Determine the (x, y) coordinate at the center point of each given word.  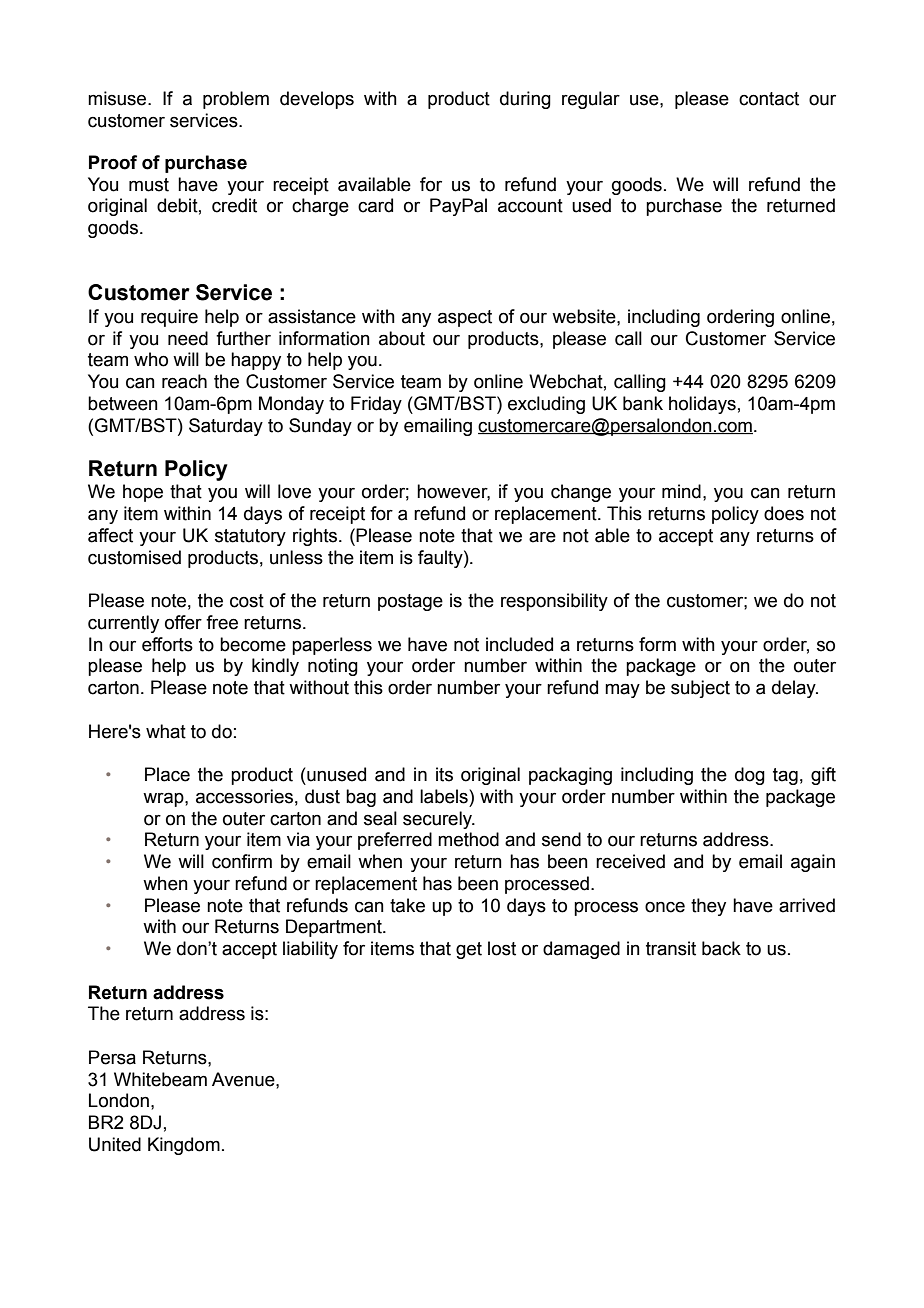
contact (769, 99)
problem (236, 100)
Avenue (244, 1079)
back (721, 948)
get (469, 950)
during (525, 100)
